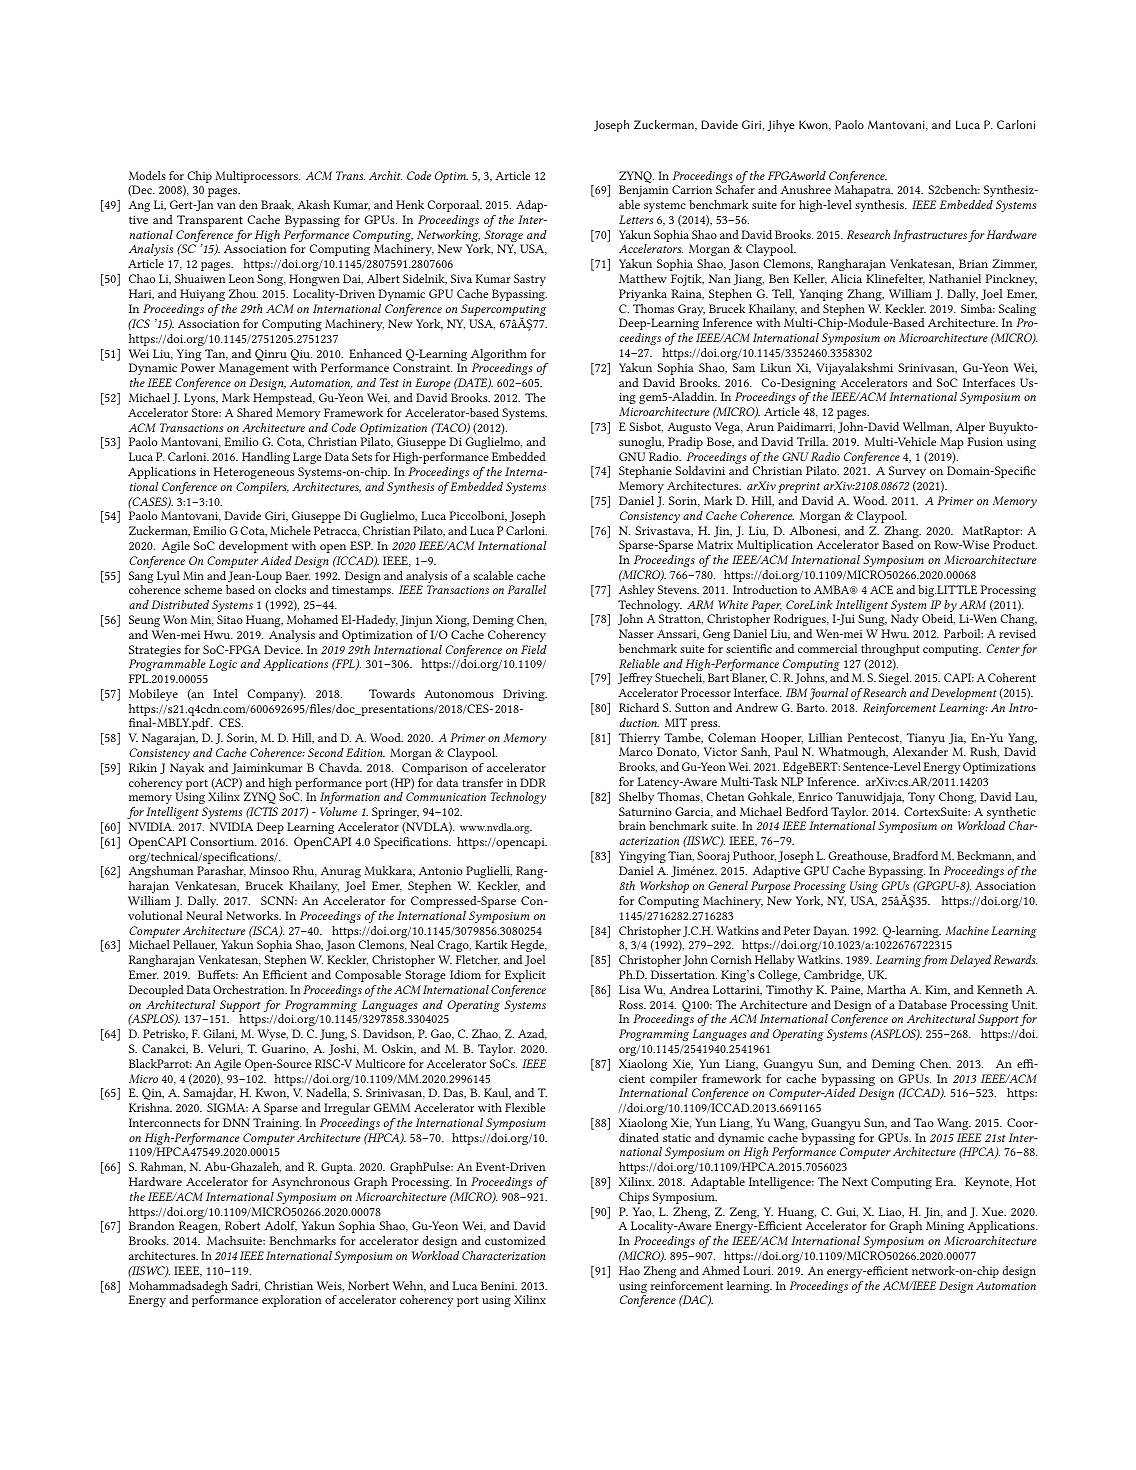 Image resolution: width=1136 pixels, height=1470 pixels. What do you see at coordinates (907, 472) in the screenshot?
I see `Survey` at bounding box center [907, 472].
